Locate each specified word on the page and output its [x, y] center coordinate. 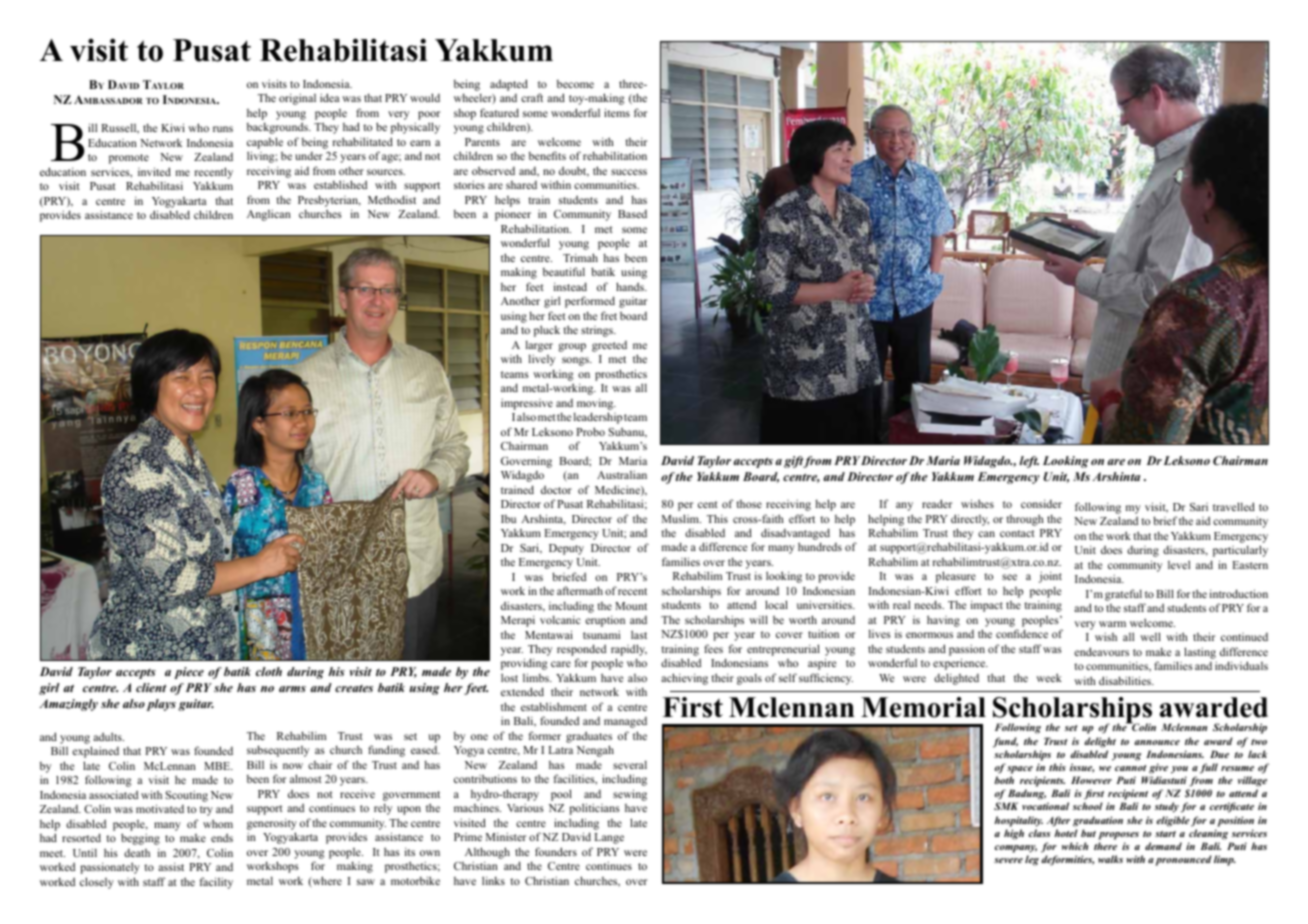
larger [539, 346]
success [629, 172]
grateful [1123, 595]
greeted [609, 346]
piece [189, 673]
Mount [631, 606]
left [1029, 462]
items [617, 112]
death [137, 853]
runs [223, 129]
